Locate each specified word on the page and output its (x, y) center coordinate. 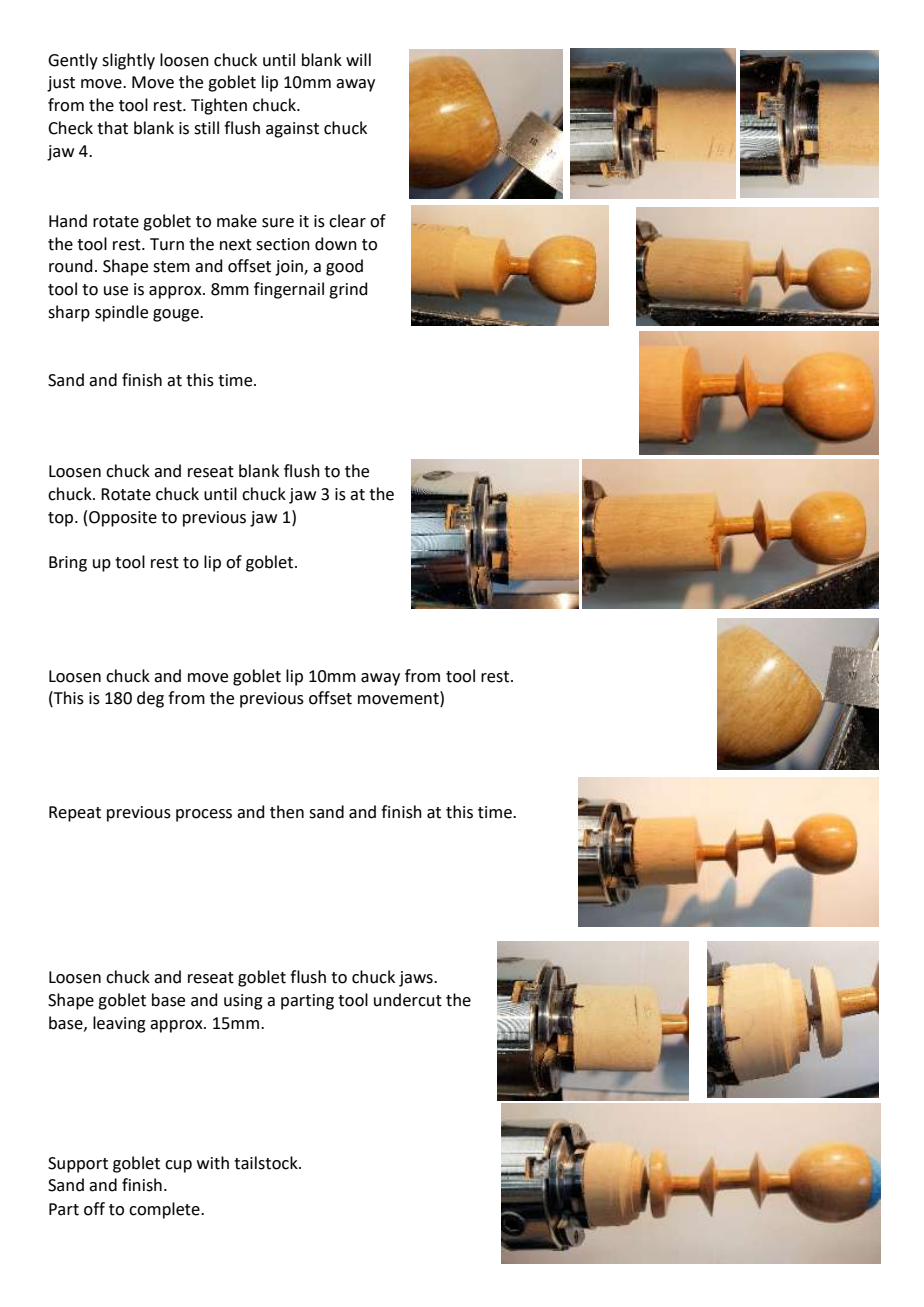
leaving (119, 1024)
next (236, 245)
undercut (408, 1000)
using (243, 1002)
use (116, 291)
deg (150, 699)
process (204, 815)
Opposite (123, 519)
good (344, 267)
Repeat (75, 814)
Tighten (219, 106)
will (358, 59)
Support (78, 1165)
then (287, 812)
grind (348, 290)
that (112, 128)
